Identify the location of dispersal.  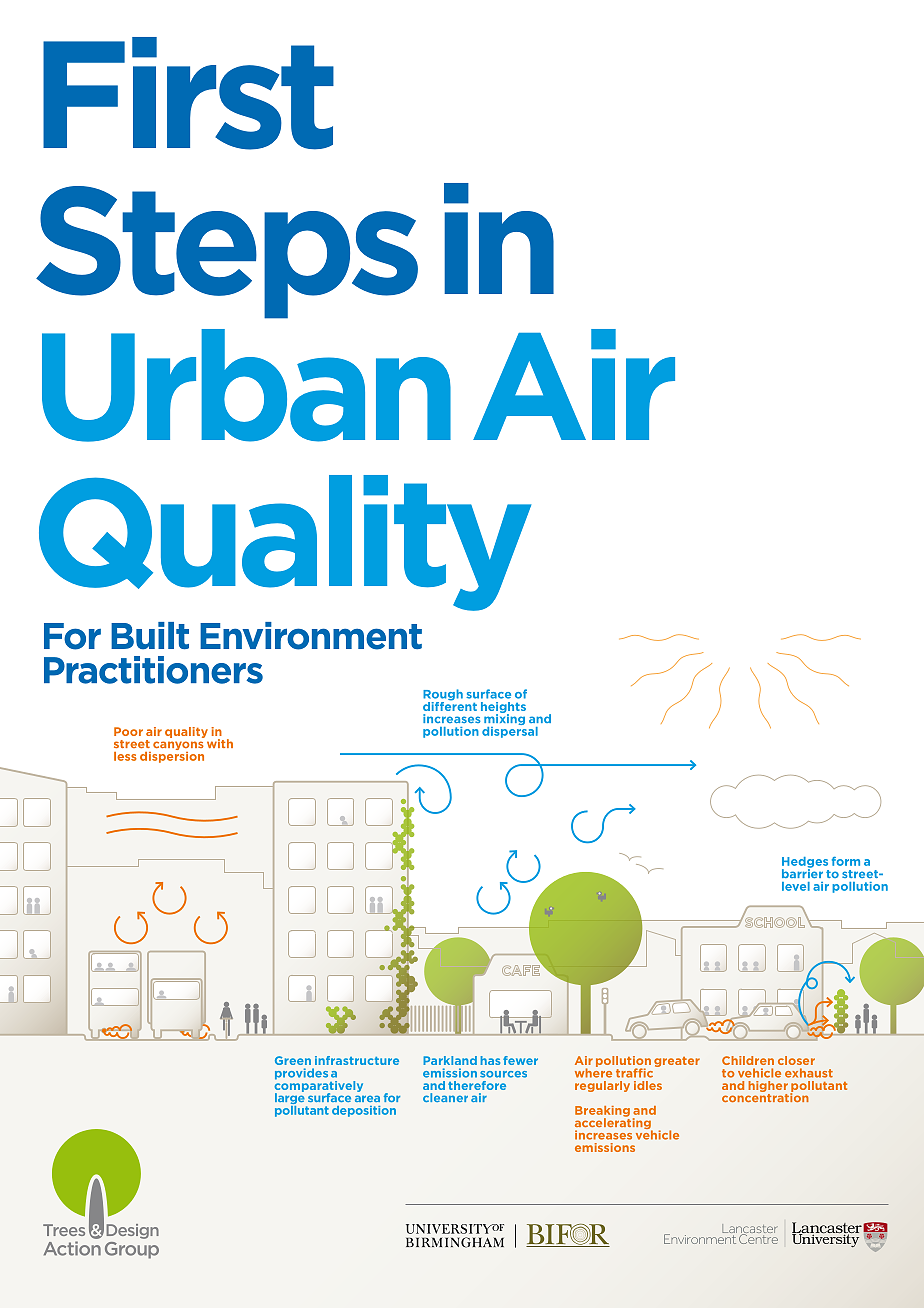
(510, 731).
